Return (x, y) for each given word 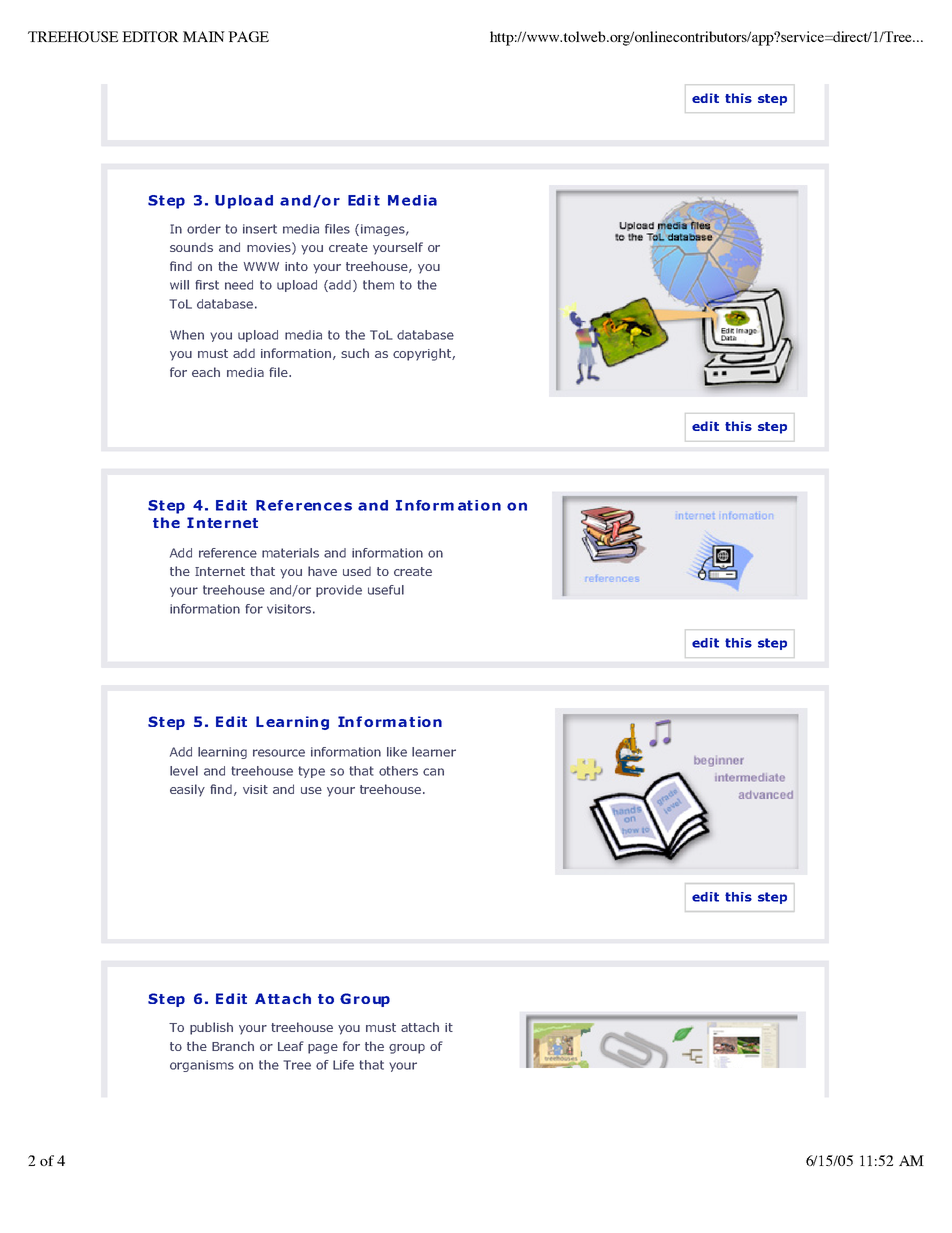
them (378, 285)
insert (260, 229)
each (206, 372)
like (397, 752)
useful (386, 590)
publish (211, 1028)
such (355, 353)
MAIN (204, 36)
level (184, 771)
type (311, 772)
